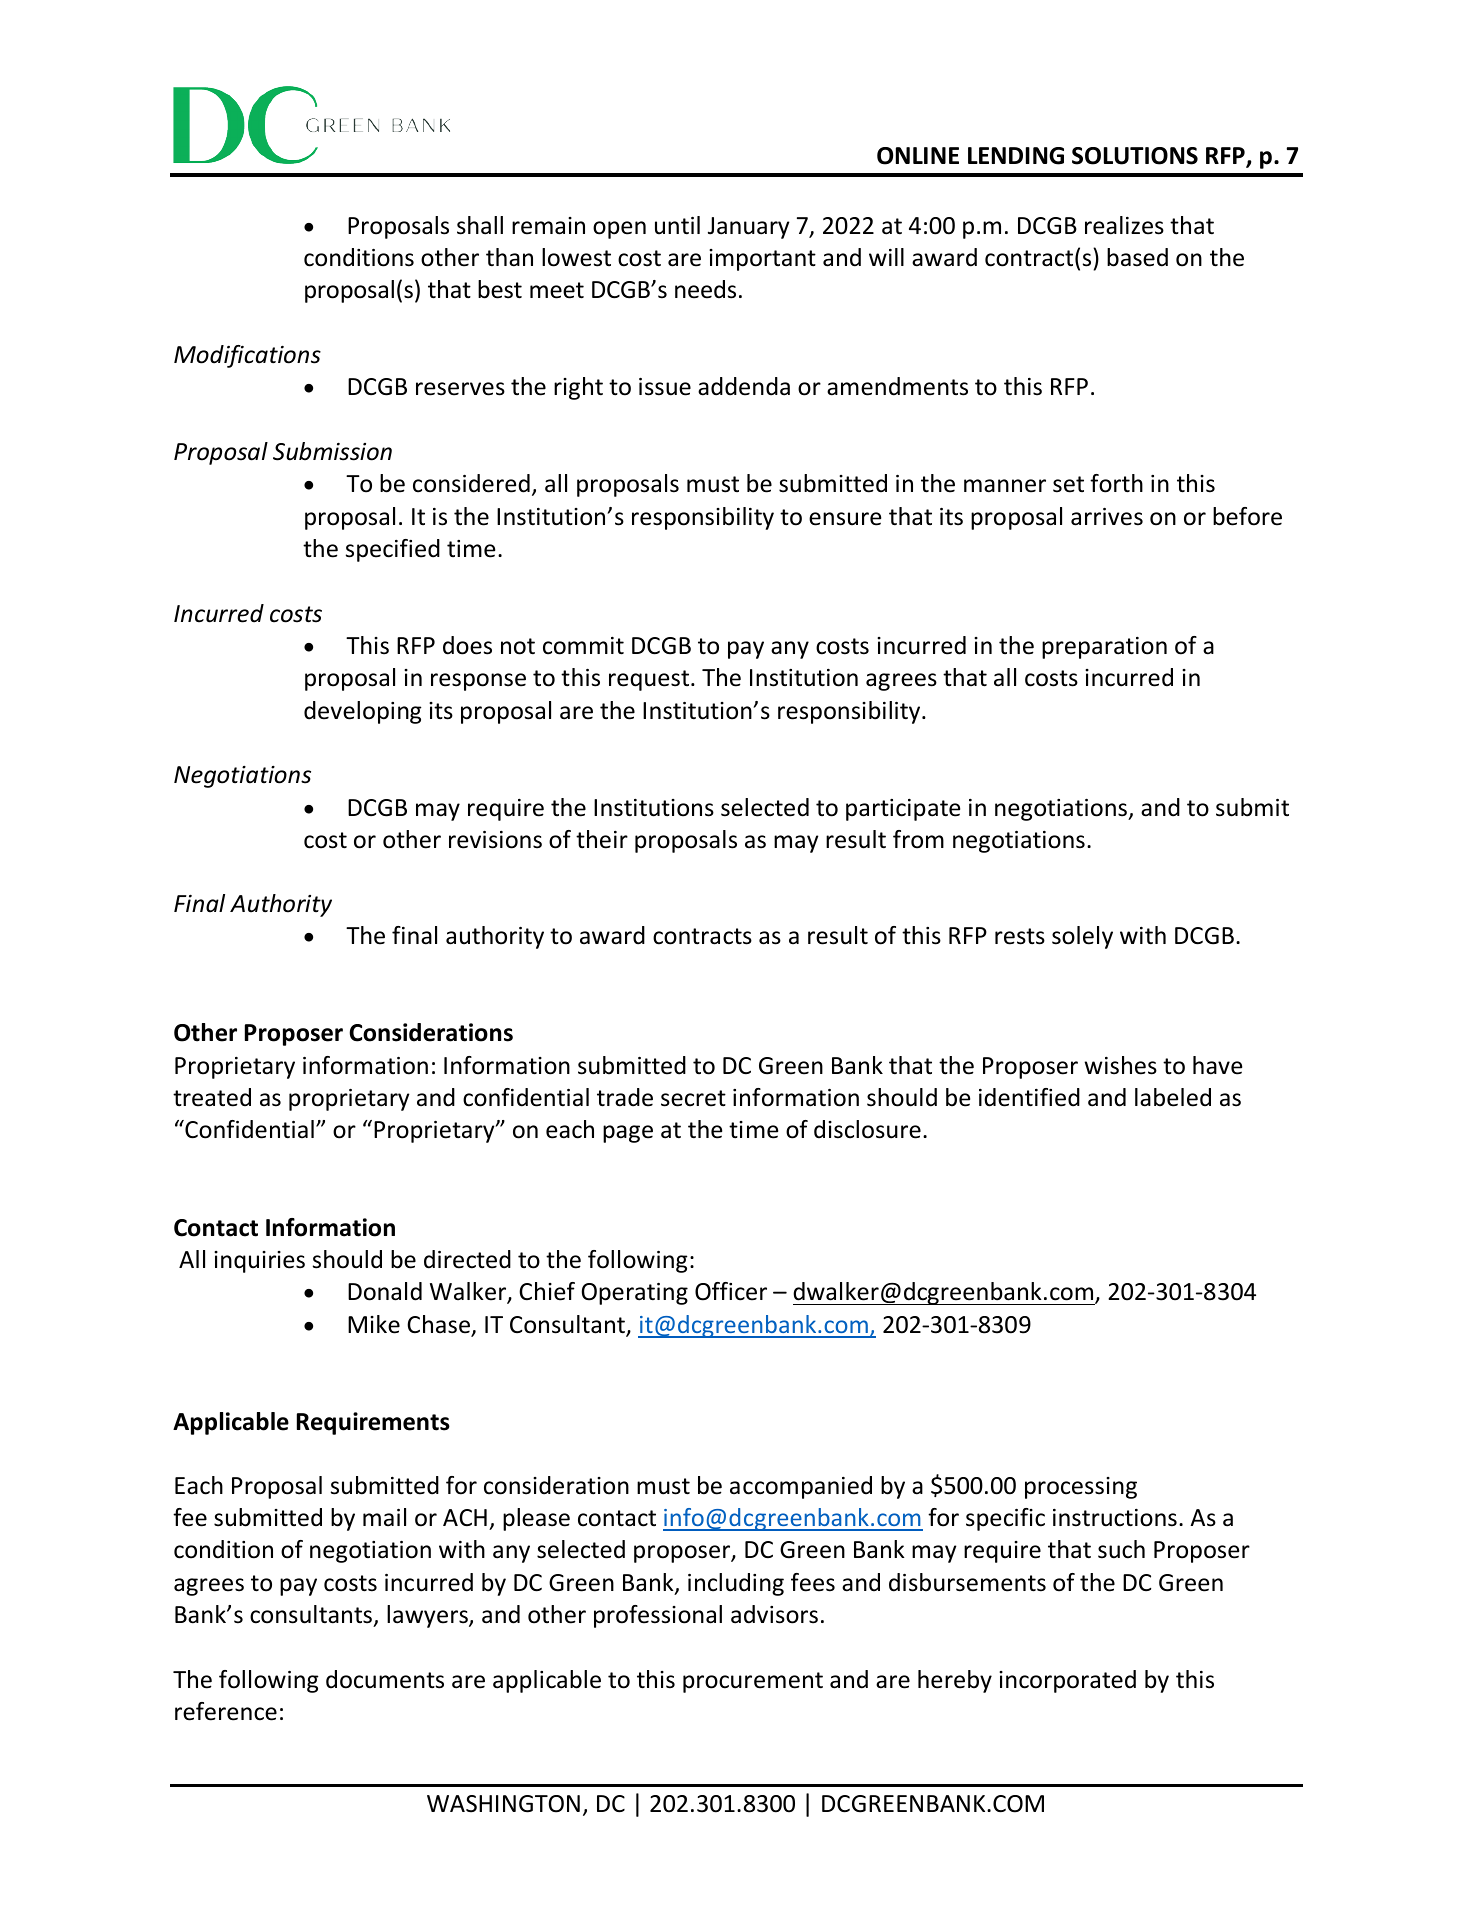 Image resolution: width=1473 pixels, height=1906 pixels. What do you see at coordinates (1124, 225) in the screenshot?
I see `realizes` at bounding box center [1124, 225].
